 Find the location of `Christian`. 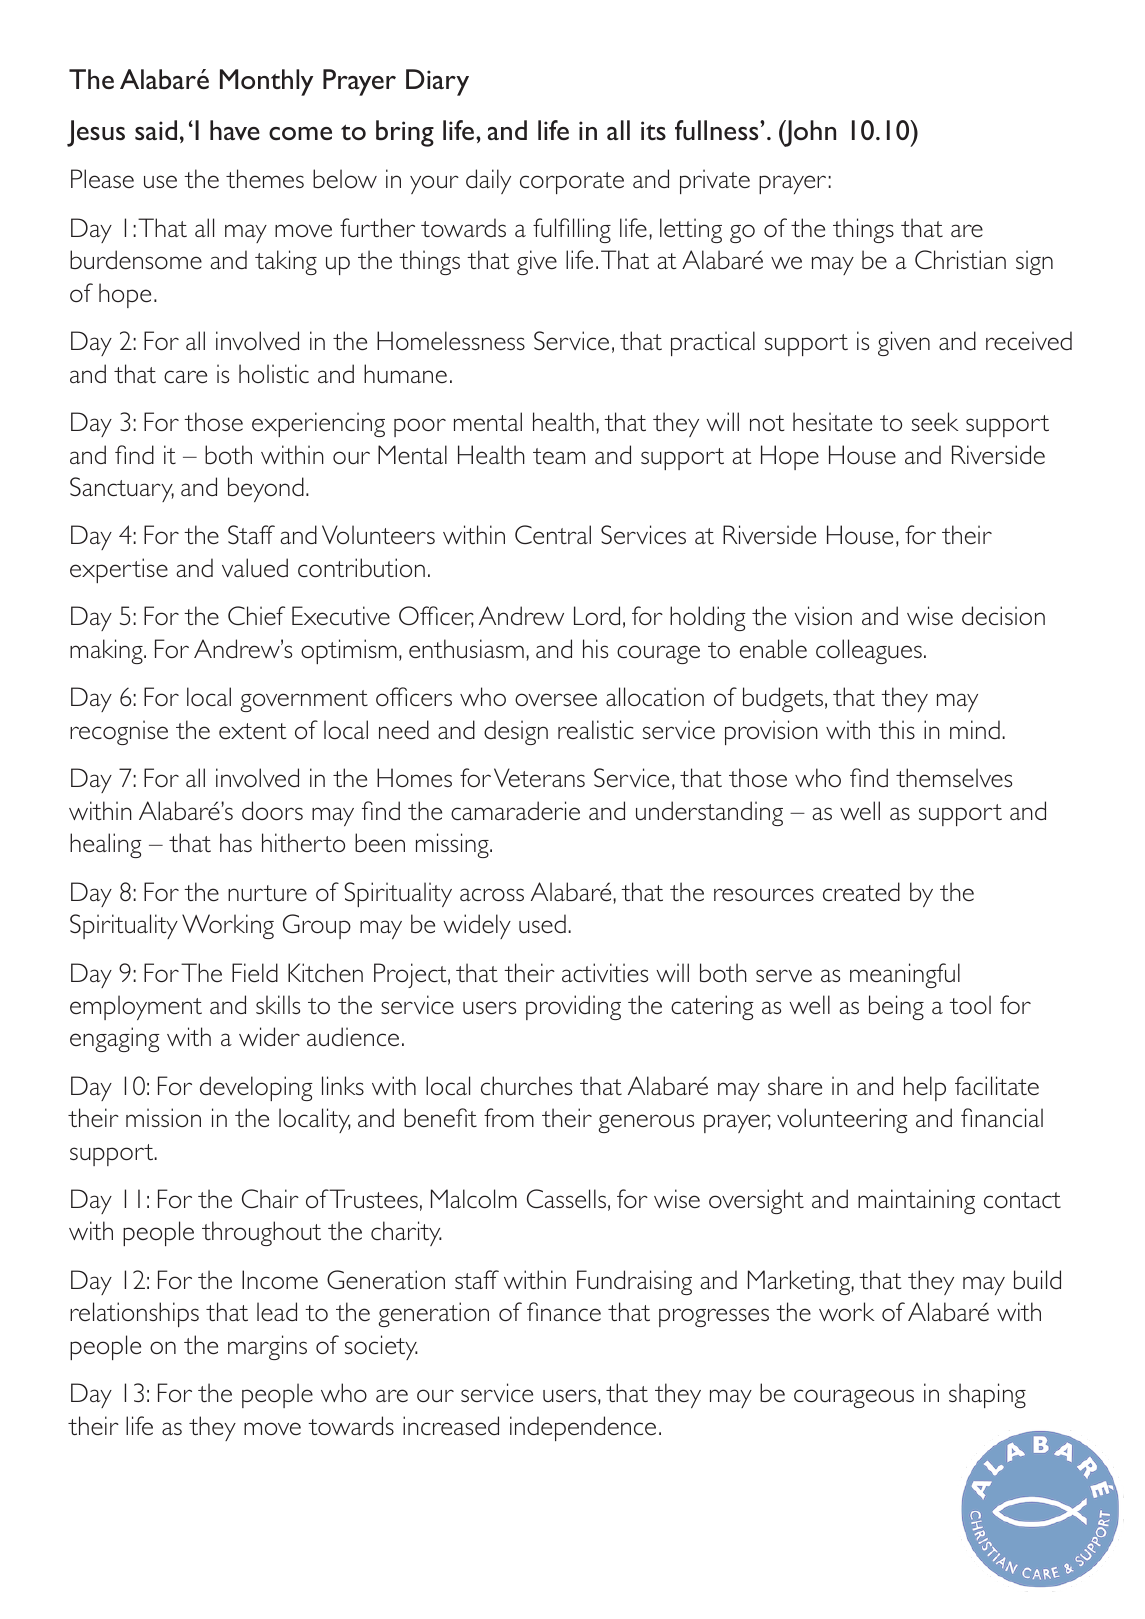

Christian is located at coordinates (960, 259).
